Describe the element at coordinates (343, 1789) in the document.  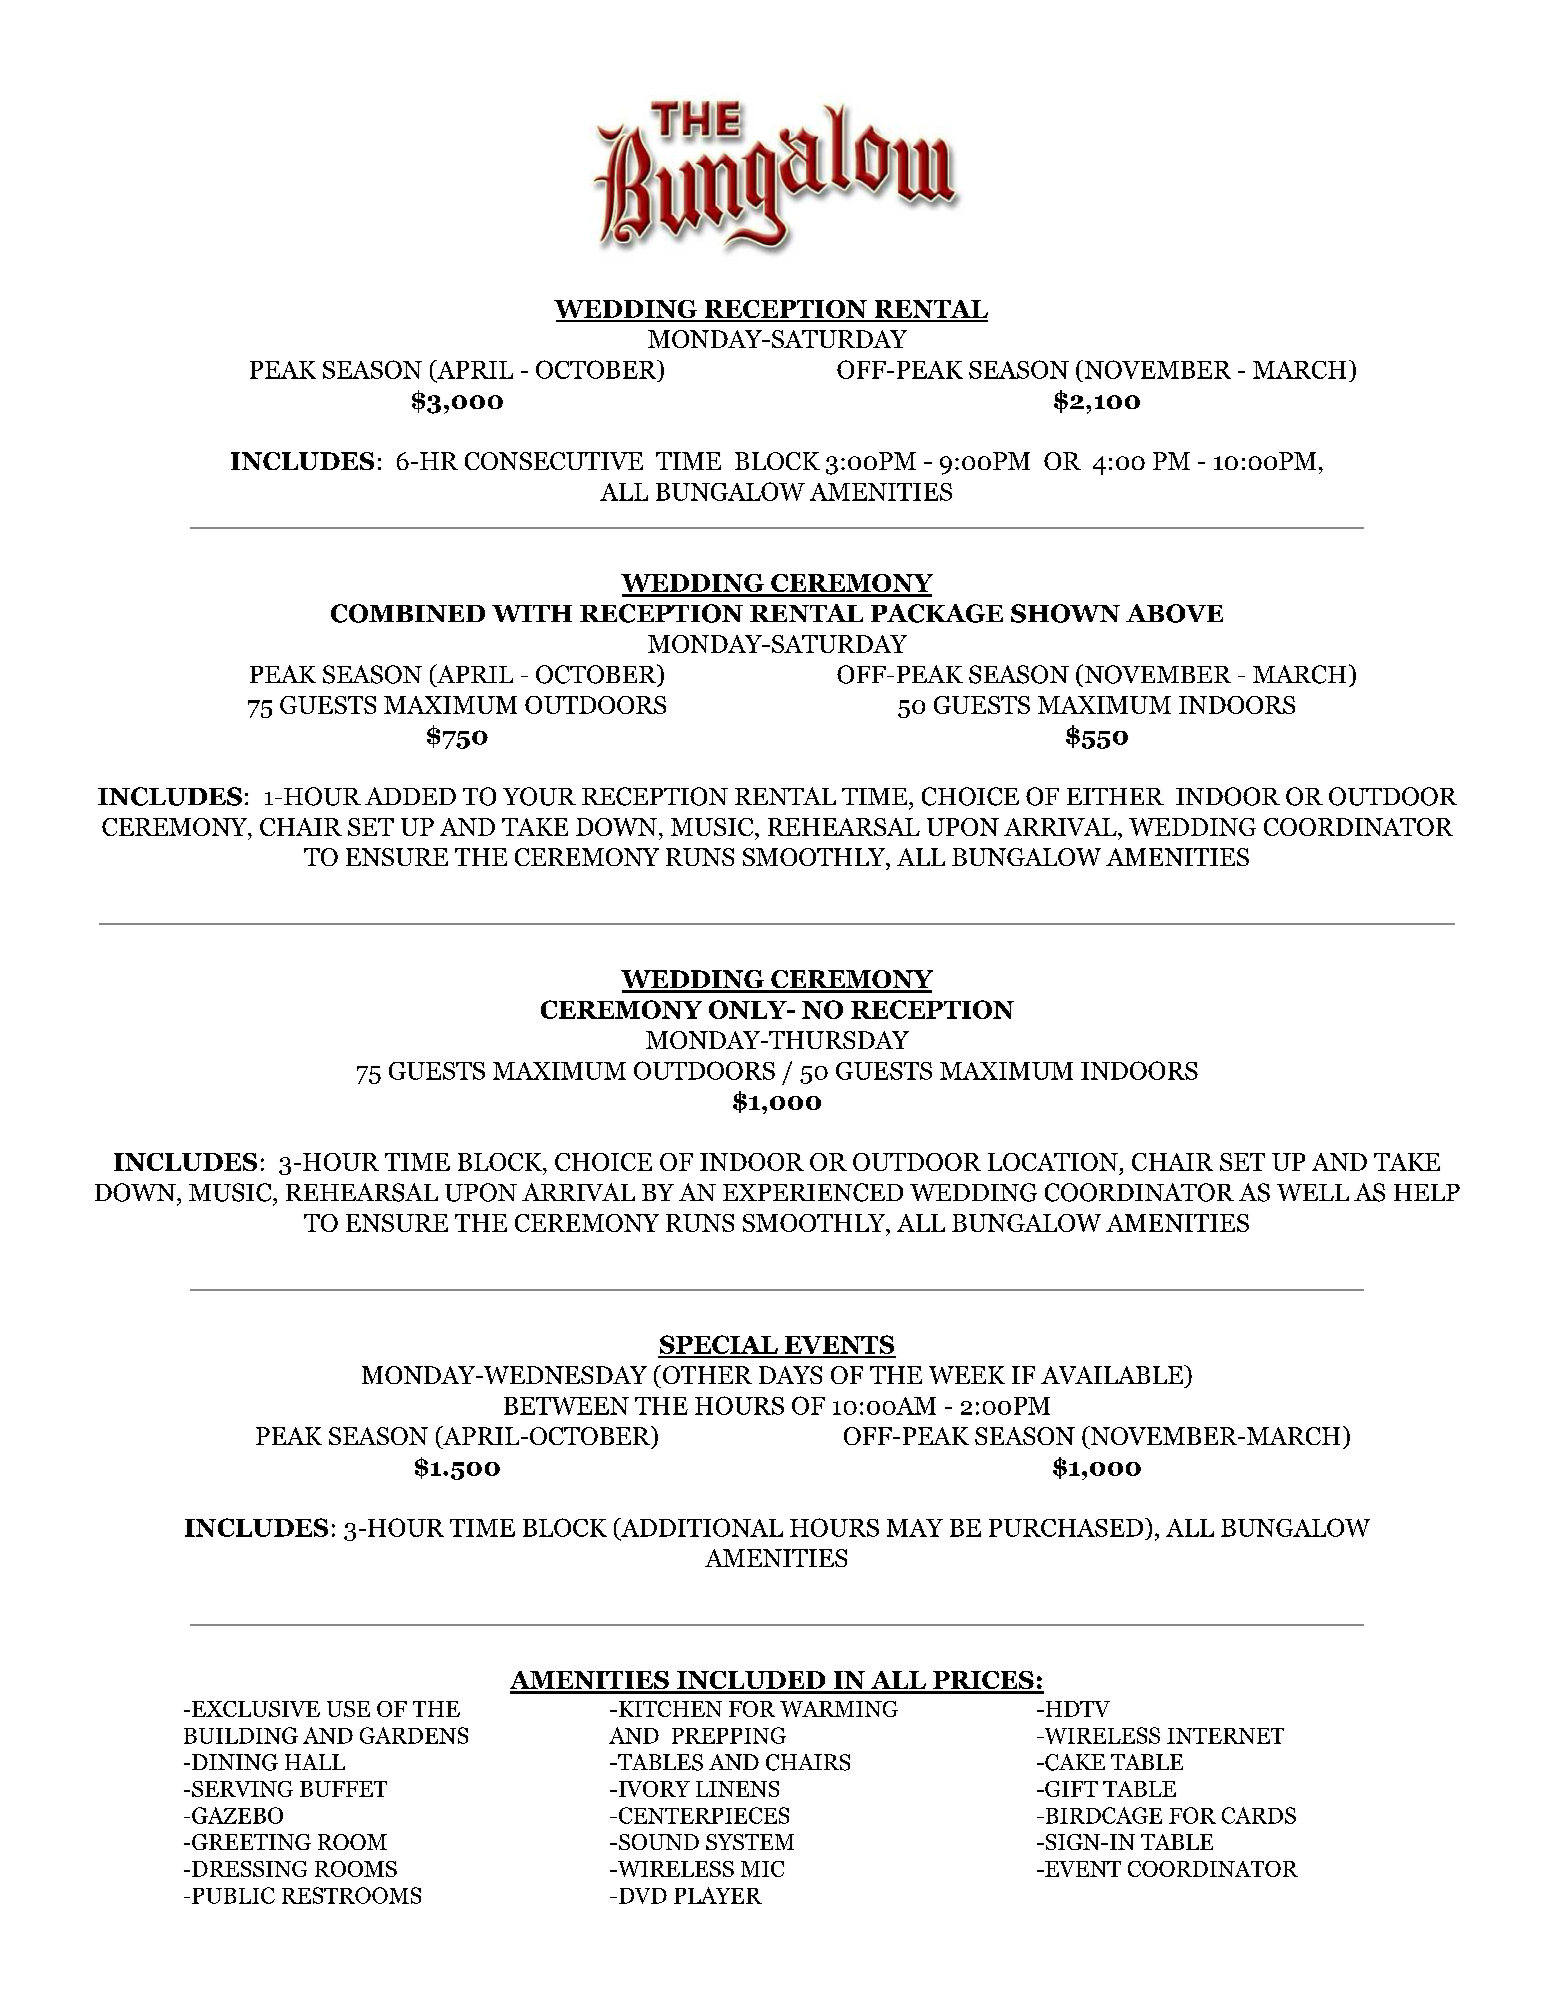
I see `BUFFET` at that location.
